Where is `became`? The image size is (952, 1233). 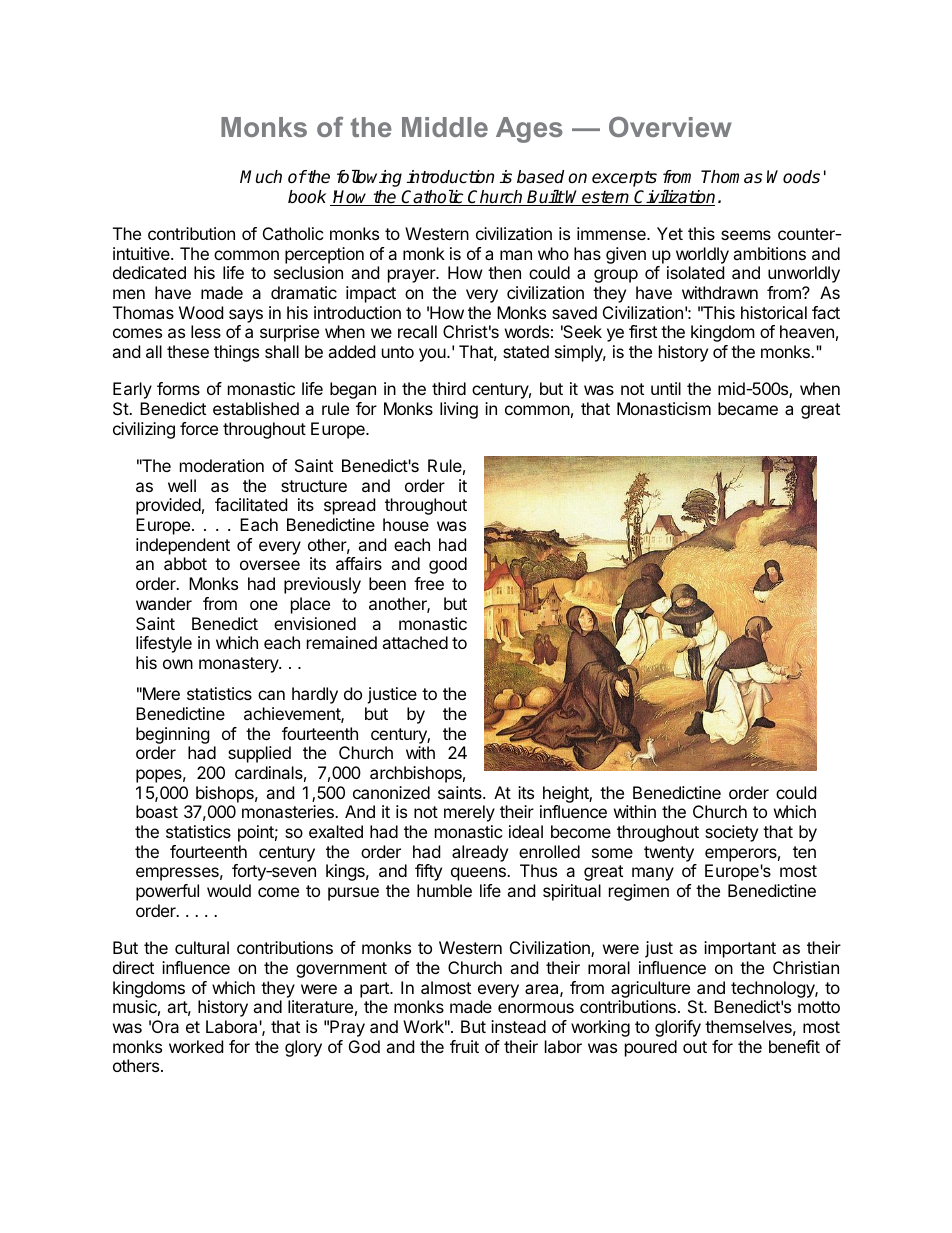
became is located at coordinates (748, 408).
